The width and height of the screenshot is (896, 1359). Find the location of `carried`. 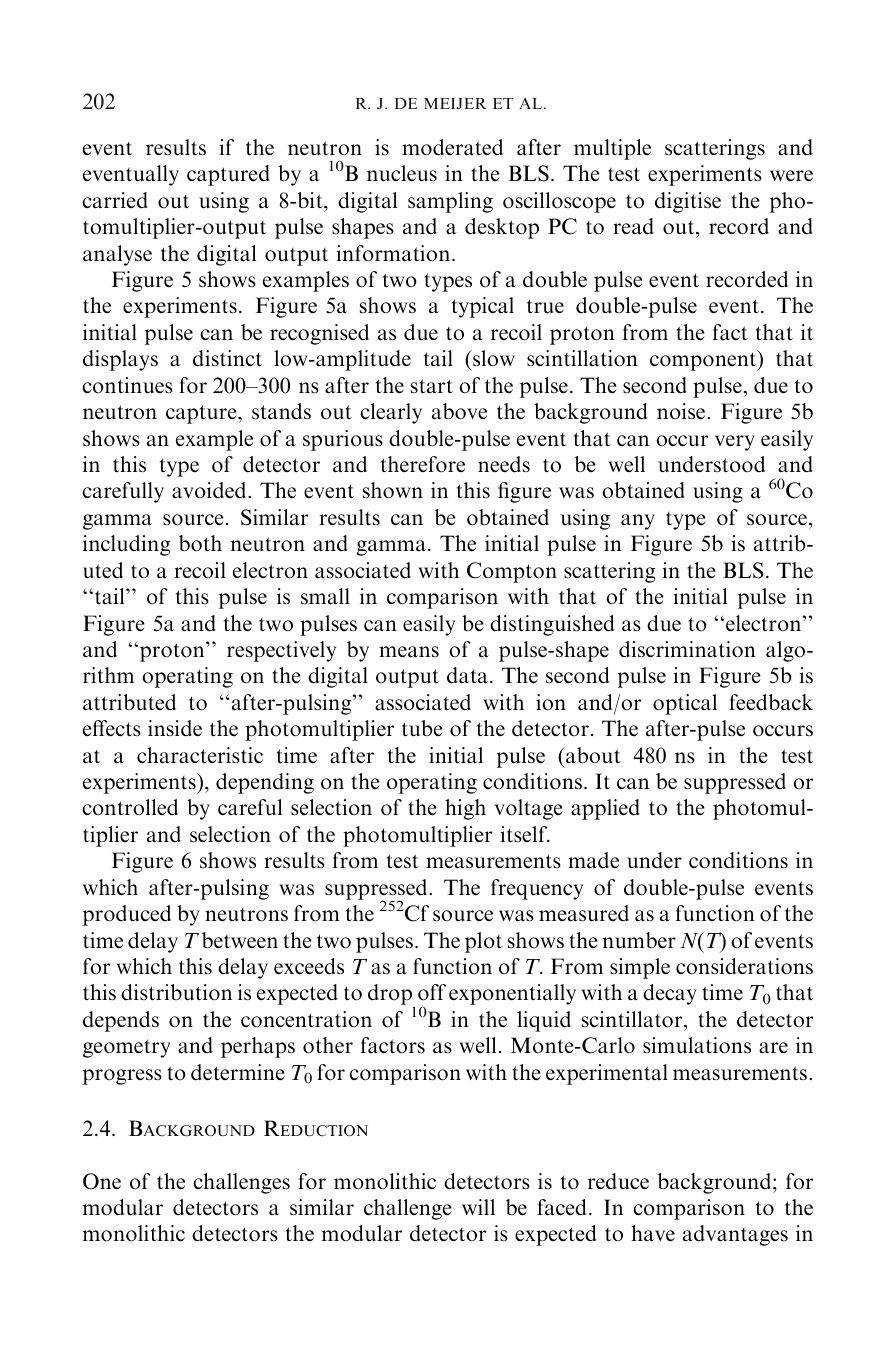

carried is located at coordinates (115, 200).
